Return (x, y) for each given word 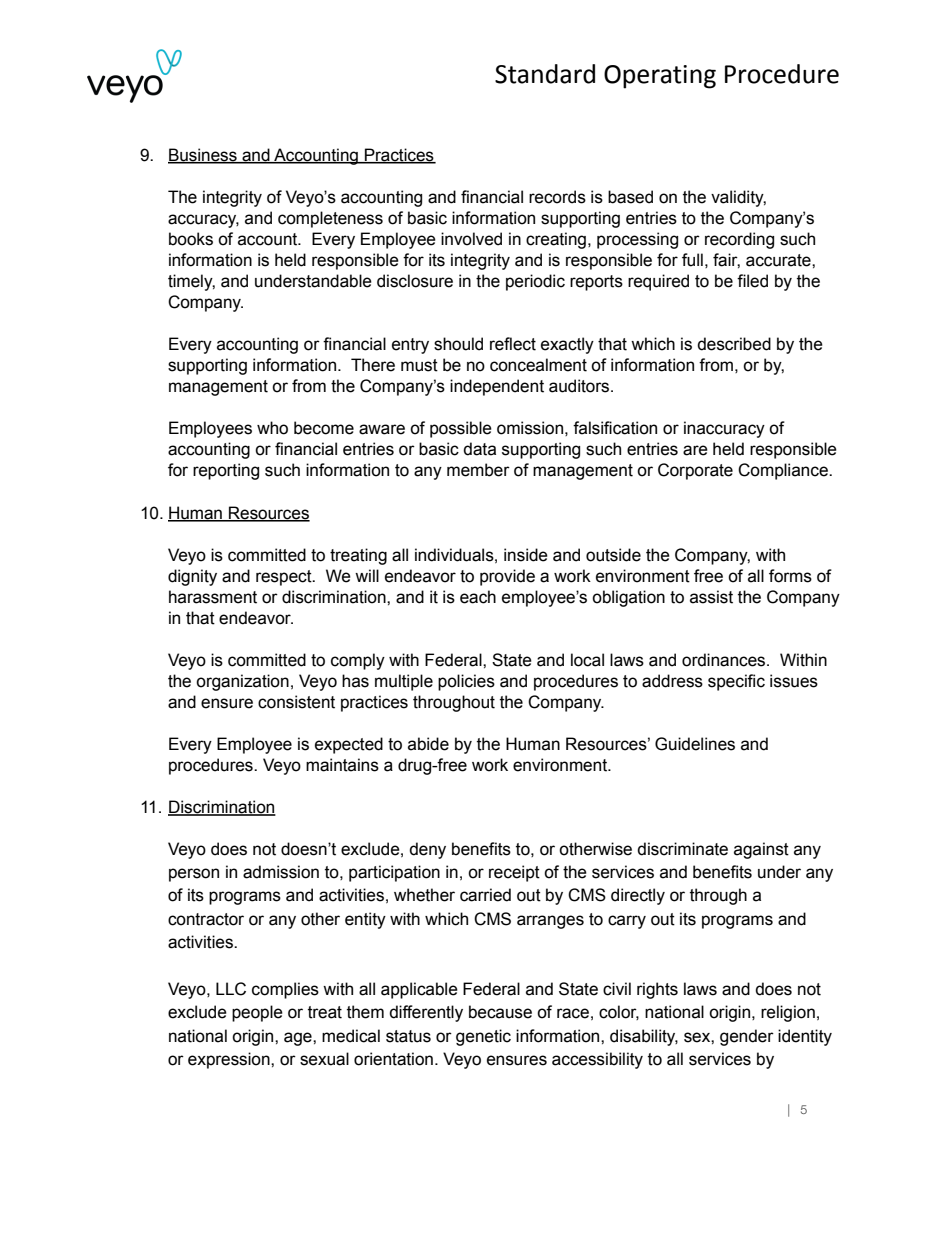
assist (711, 597)
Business (203, 156)
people (257, 1013)
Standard (545, 74)
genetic (483, 1037)
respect (285, 578)
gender (747, 1037)
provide (507, 577)
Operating (660, 77)
